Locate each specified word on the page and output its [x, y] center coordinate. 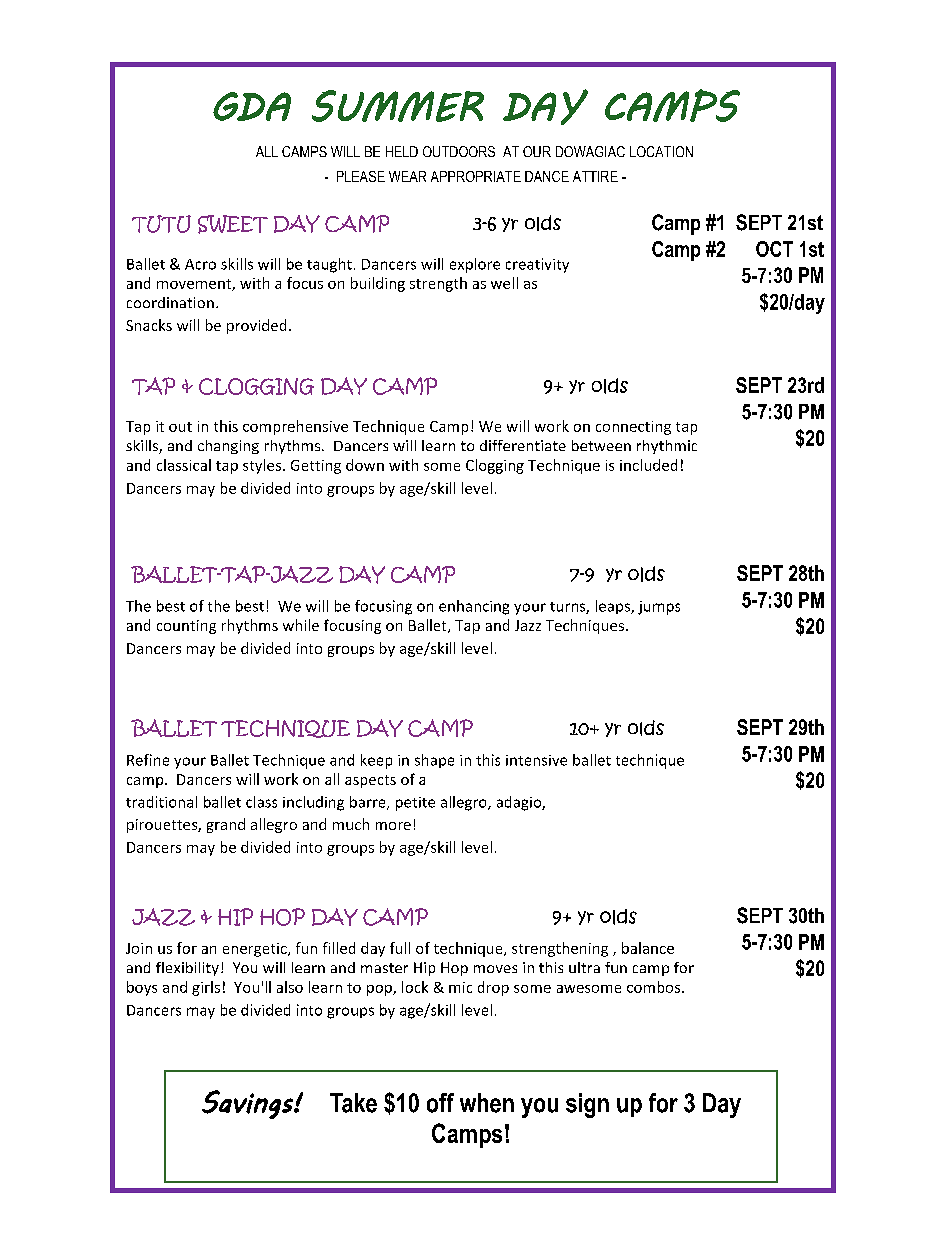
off [440, 1103]
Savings [248, 1104]
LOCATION [661, 151]
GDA [252, 106]
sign [587, 1105]
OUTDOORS [459, 151]
